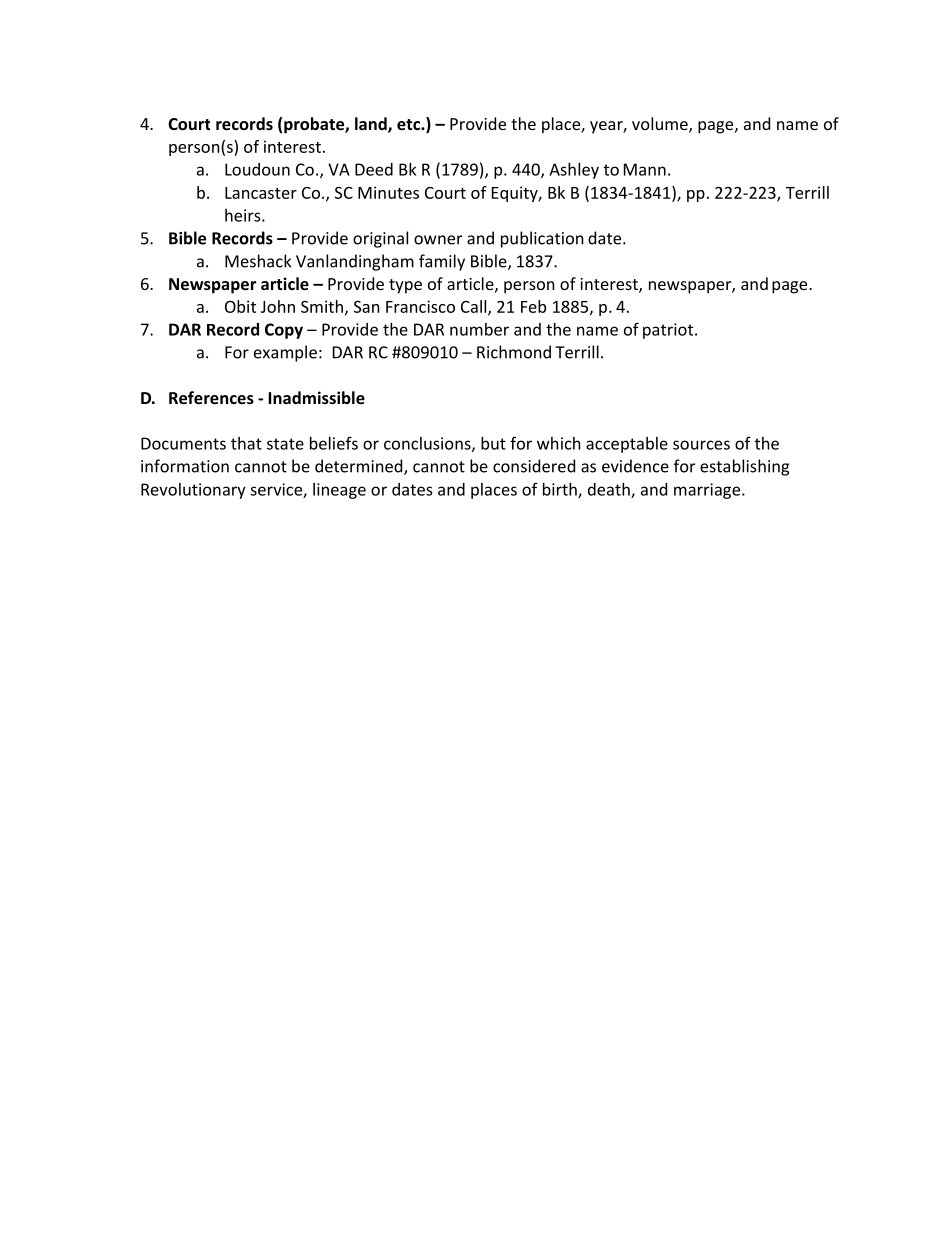  What do you see at coordinates (669, 331) in the screenshot?
I see `patriot` at bounding box center [669, 331].
